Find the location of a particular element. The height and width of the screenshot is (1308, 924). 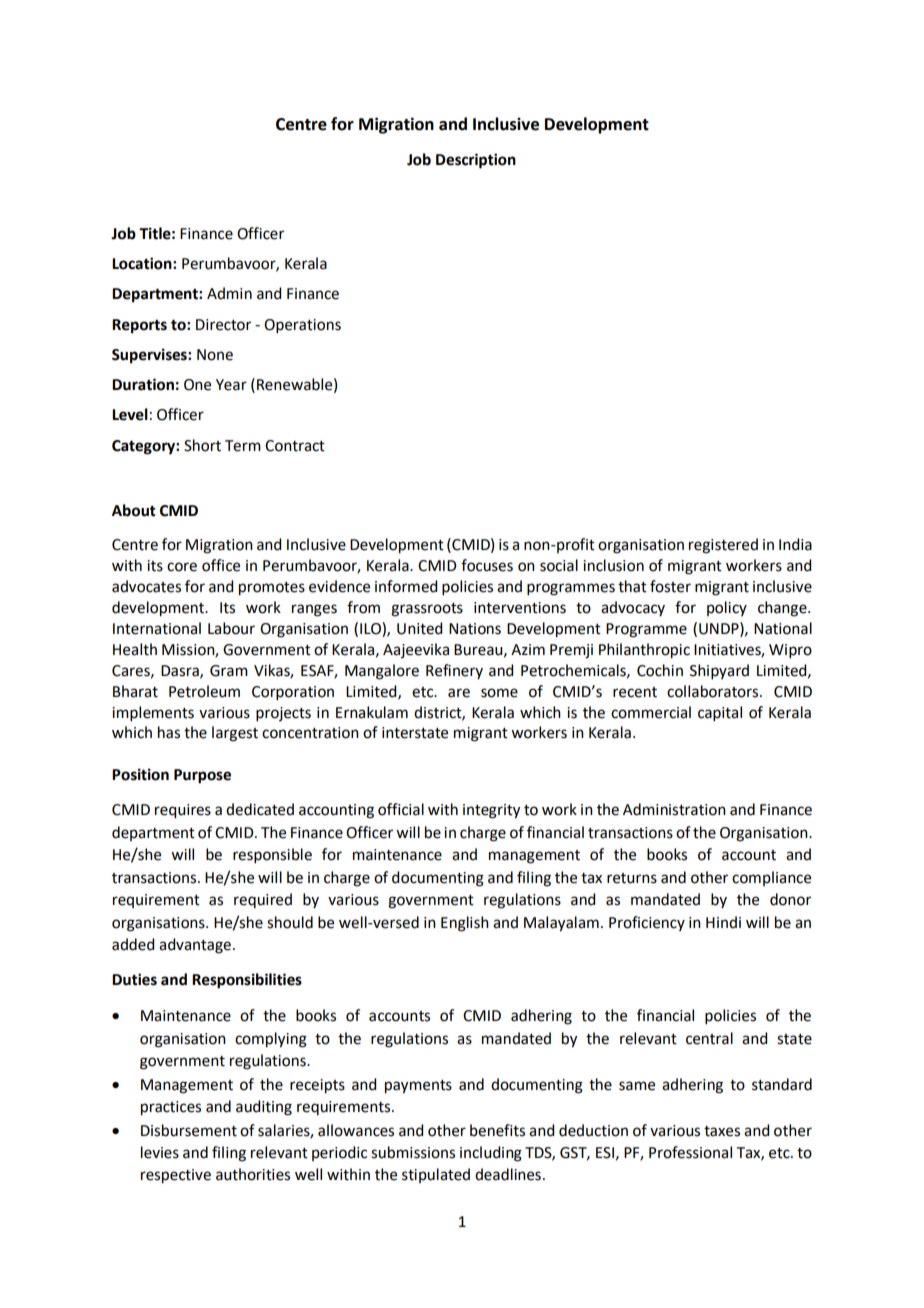

Refinery is located at coordinates (454, 671).
